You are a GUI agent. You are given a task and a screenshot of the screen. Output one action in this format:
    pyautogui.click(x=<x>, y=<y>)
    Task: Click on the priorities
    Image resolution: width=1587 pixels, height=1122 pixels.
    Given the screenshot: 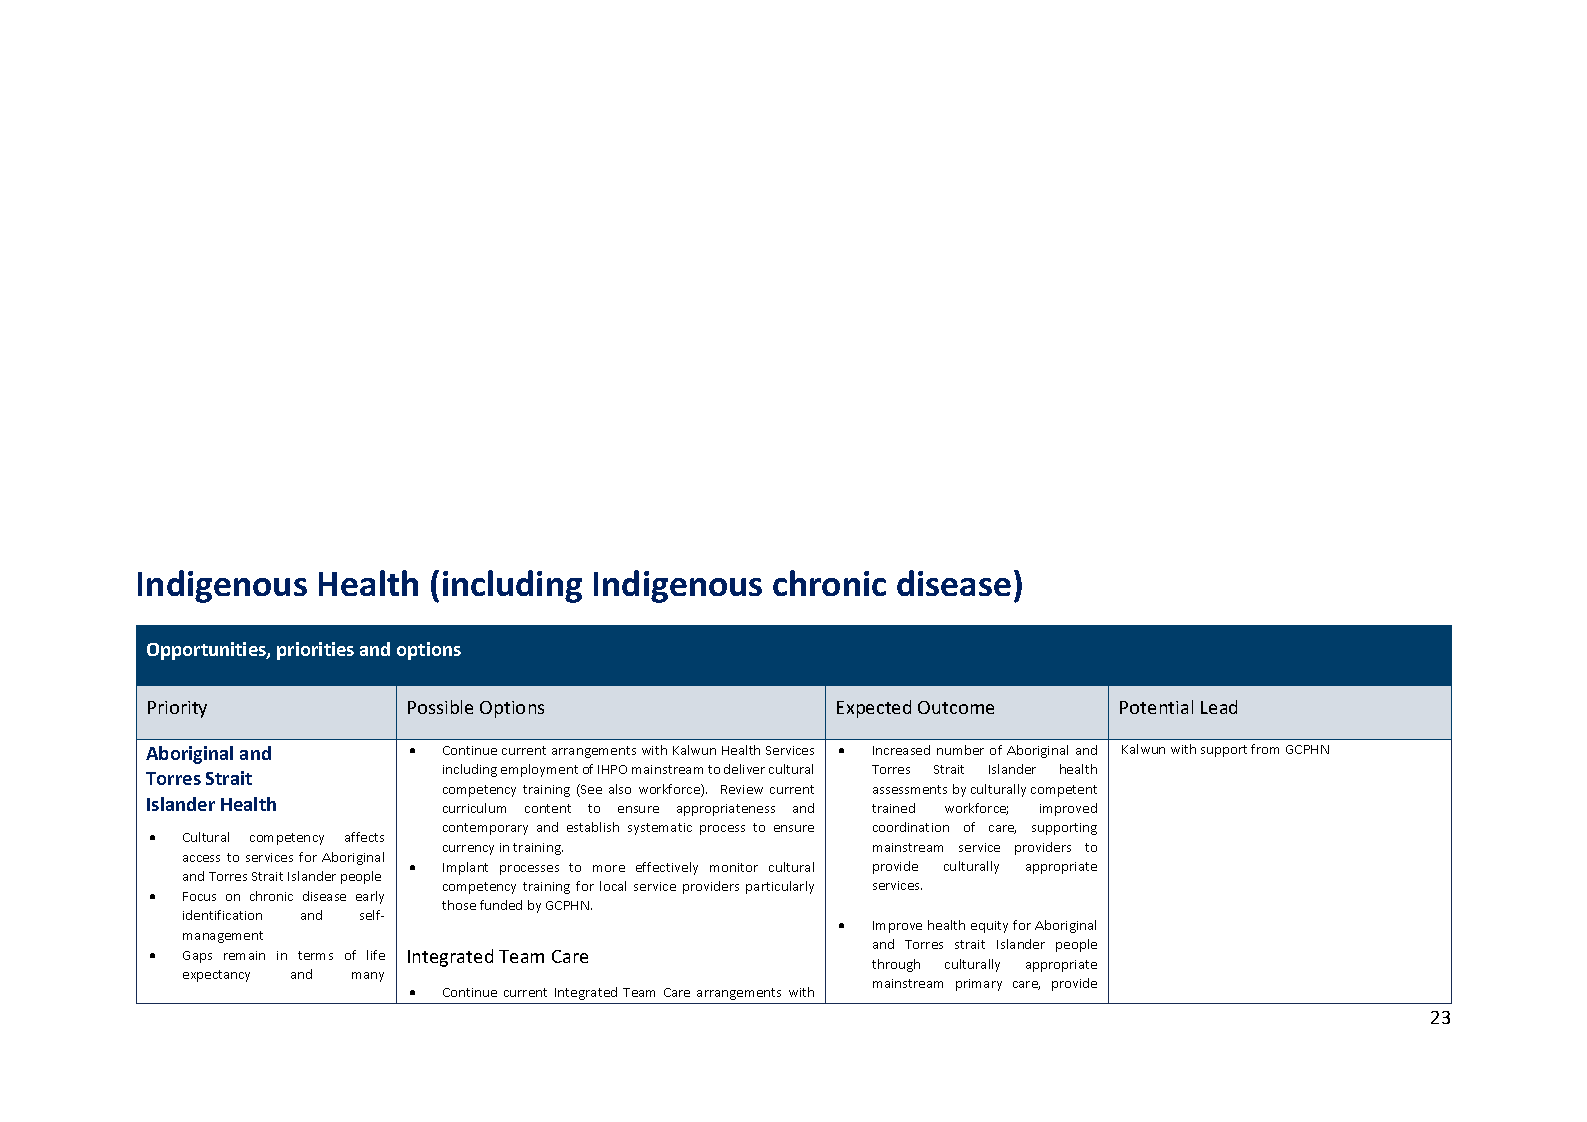 What is the action you would take?
    pyautogui.click(x=315, y=651)
